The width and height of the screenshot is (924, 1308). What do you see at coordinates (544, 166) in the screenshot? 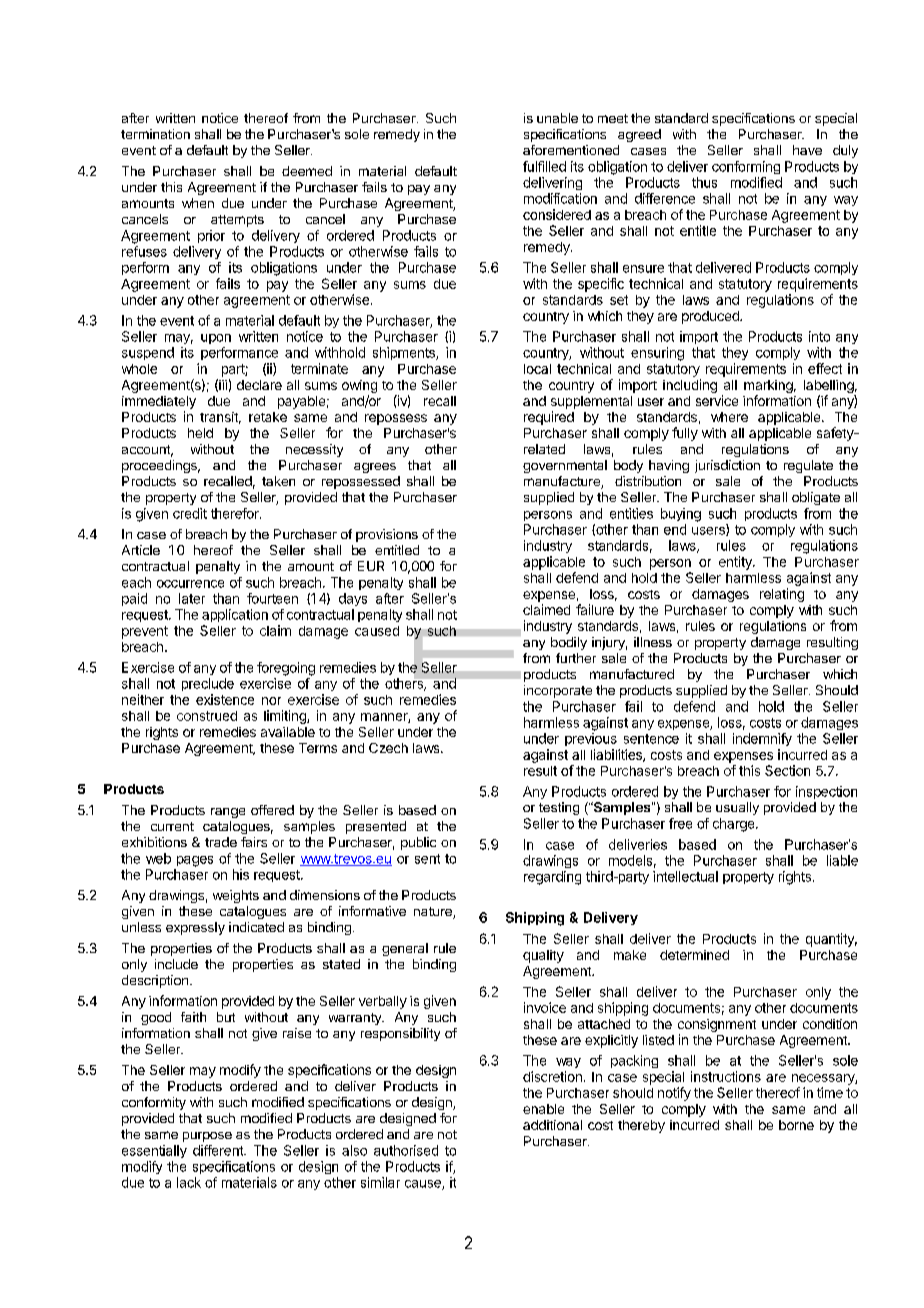
I see `fulfilled` at bounding box center [544, 166].
